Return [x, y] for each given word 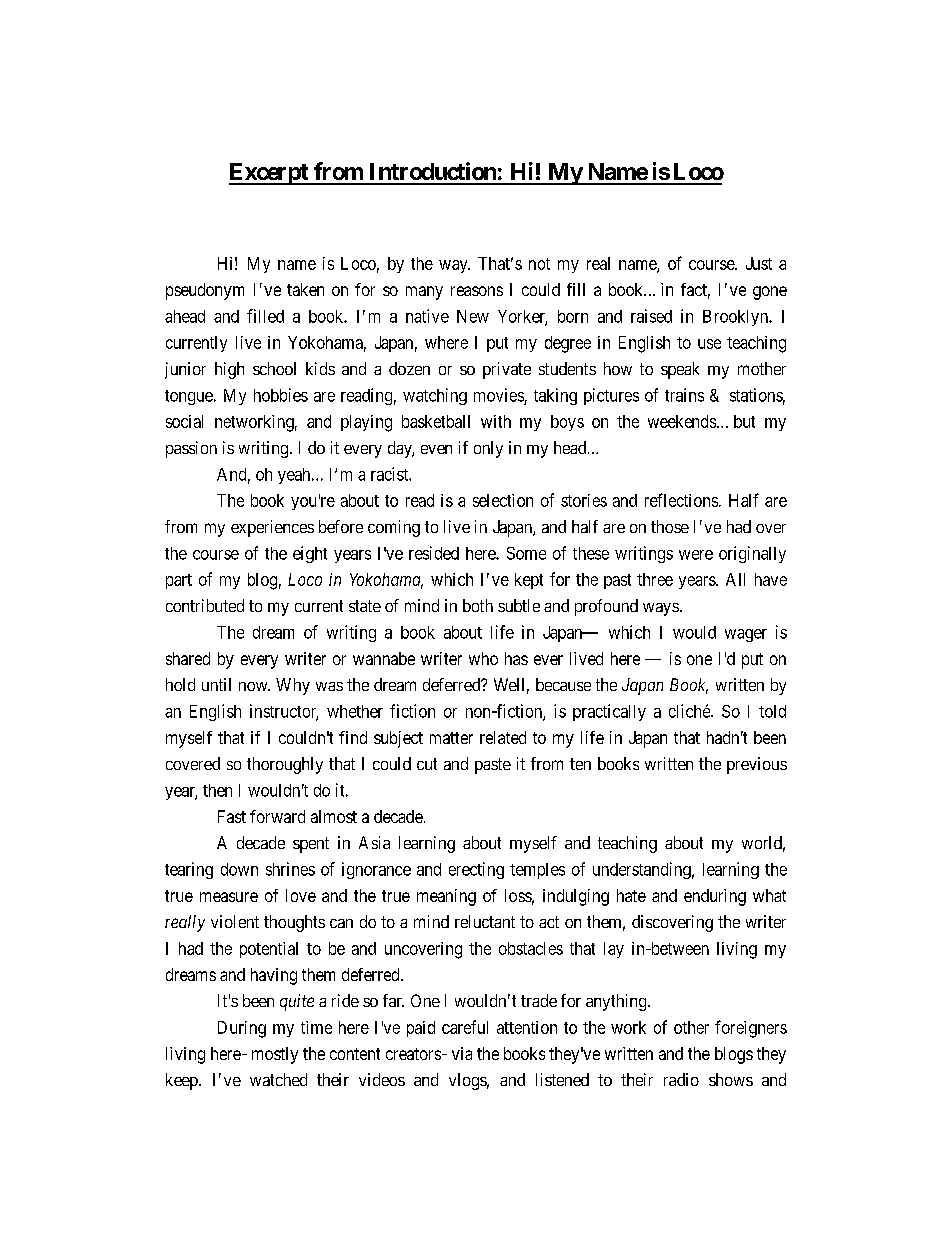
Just [759, 263]
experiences [272, 528]
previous [757, 765]
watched [278, 1079]
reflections [681, 500]
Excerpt [269, 174]
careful [465, 1027]
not [539, 264]
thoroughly [285, 765]
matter [451, 738]
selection [503, 500]
